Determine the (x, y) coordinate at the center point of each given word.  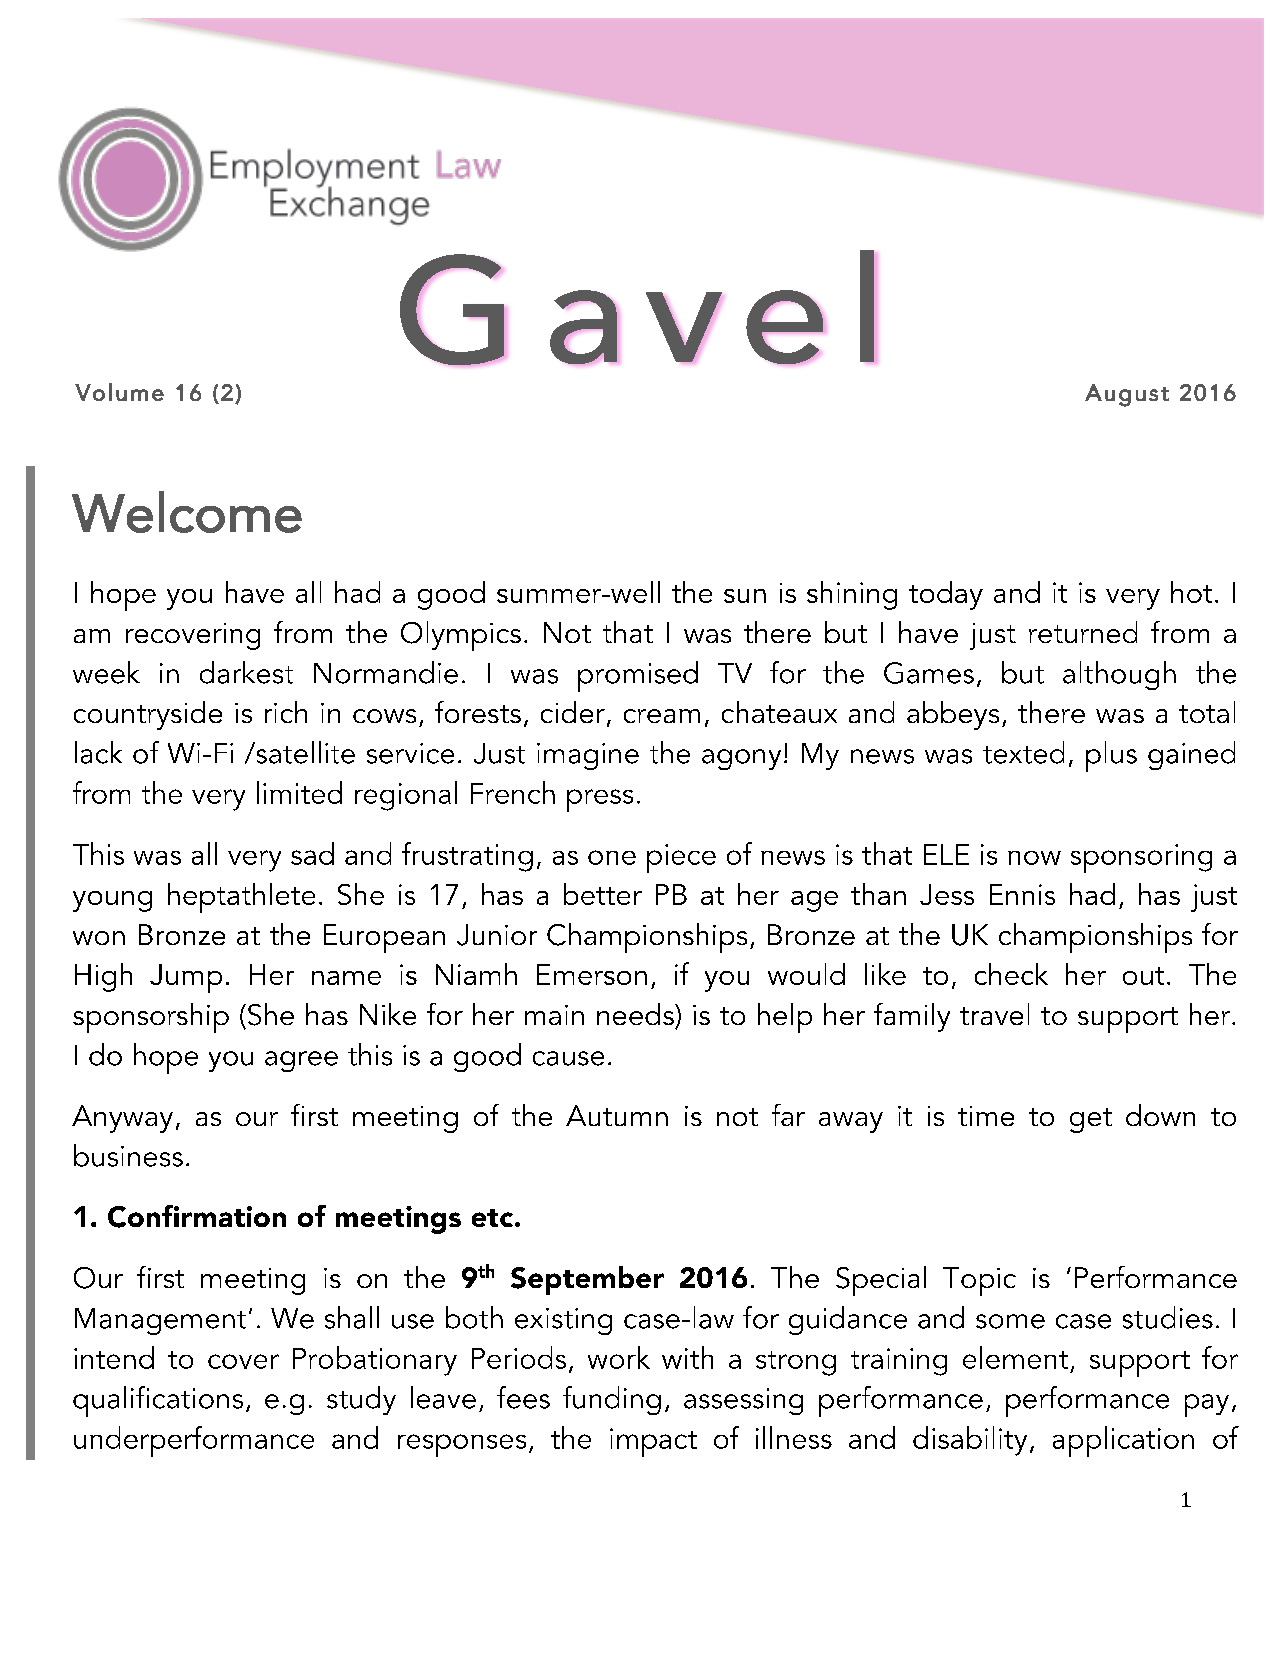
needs (636, 1014)
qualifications (158, 1401)
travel (994, 1014)
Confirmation (197, 1216)
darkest (246, 672)
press (600, 800)
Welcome (187, 512)
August (1127, 395)
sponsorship (151, 1018)
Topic (979, 1281)
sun (745, 596)
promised (638, 676)
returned (1083, 632)
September (587, 1280)
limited (299, 792)
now (1034, 858)
